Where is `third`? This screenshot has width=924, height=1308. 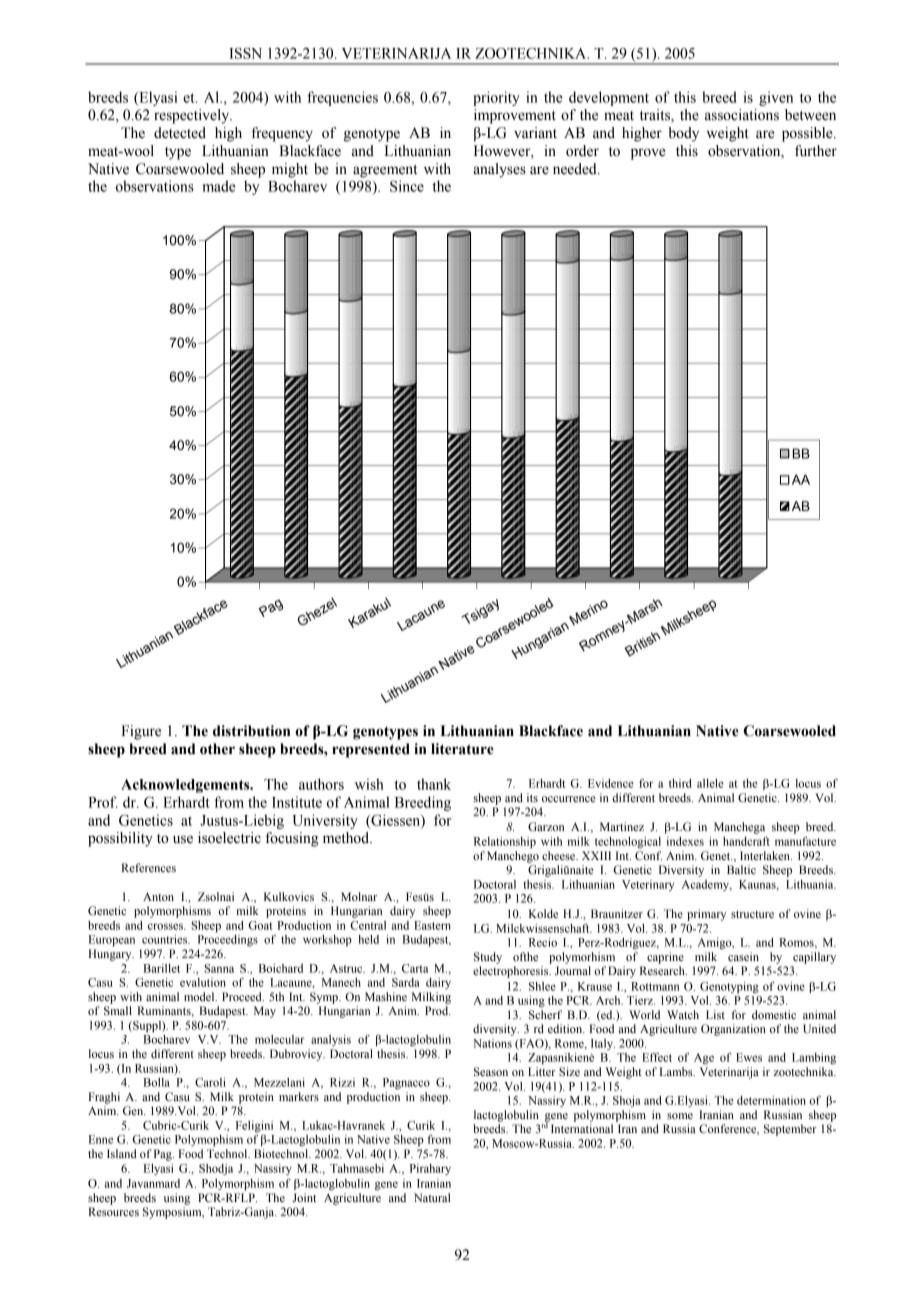
third is located at coordinates (680, 783).
